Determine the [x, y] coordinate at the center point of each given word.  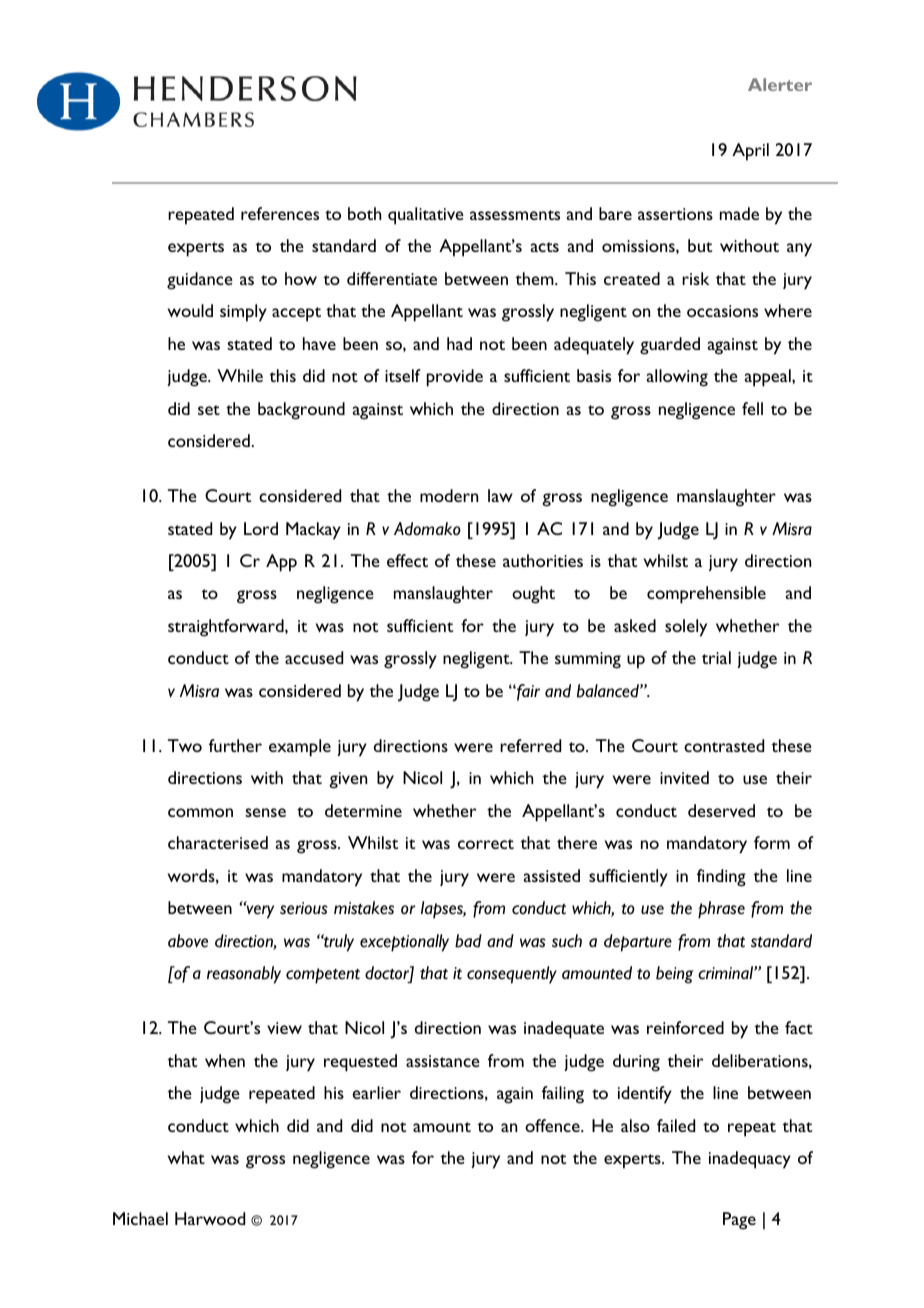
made [739, 213]
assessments [515, 215]
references [280, 213]
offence [553, 1125]
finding [721, 878]
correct [486, 844]
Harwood [210, 1218]
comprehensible [706, 595]
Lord [261, 528]
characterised [218, 842]
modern [449, 495]
